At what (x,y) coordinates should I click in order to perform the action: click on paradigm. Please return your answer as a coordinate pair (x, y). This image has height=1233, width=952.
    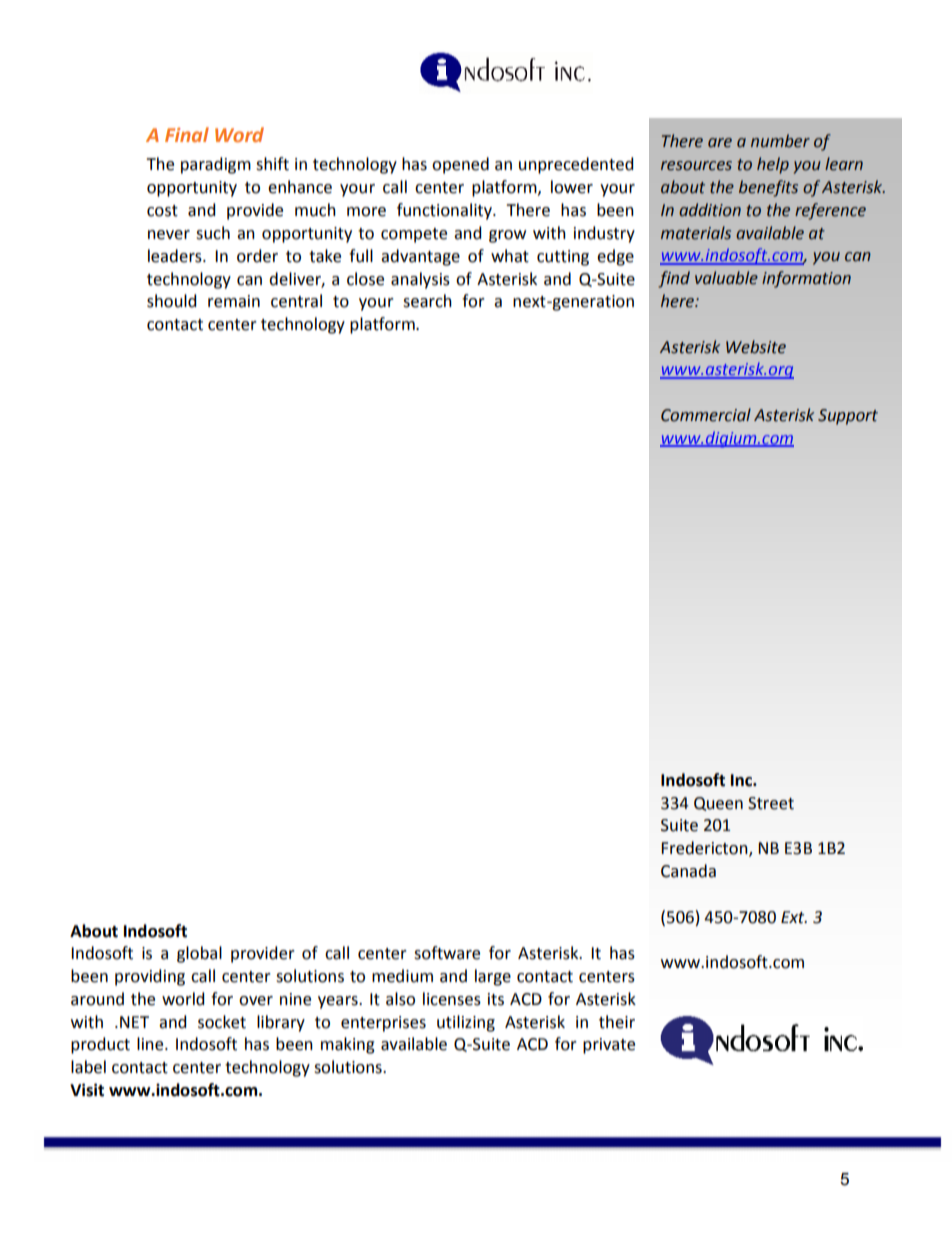
    Looking at the image, I should click on (216, 165).
